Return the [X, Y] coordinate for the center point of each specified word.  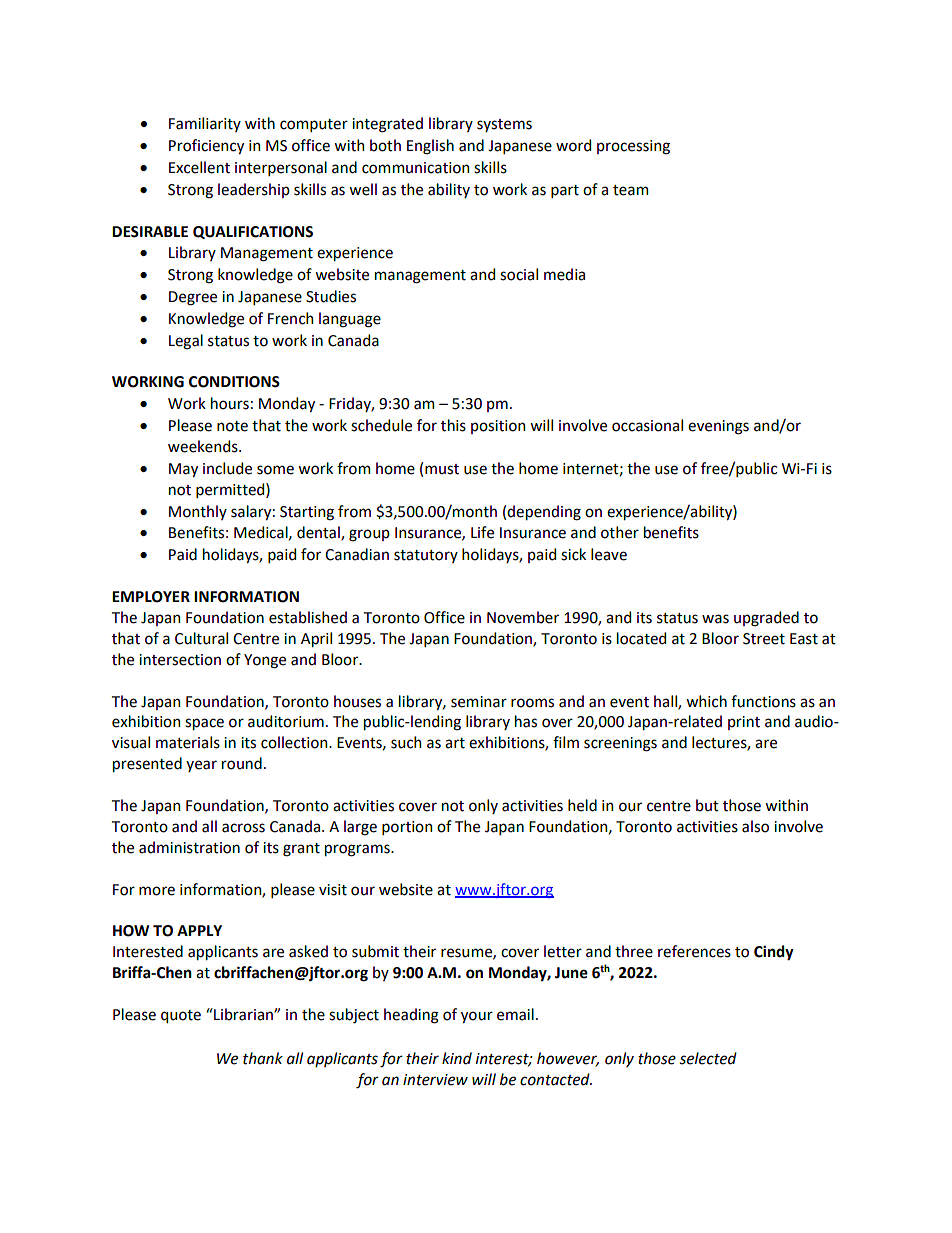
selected [708, 1058]
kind [457, 1058]
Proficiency [206, 146]
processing [633, 147]
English [430, 147]
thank [263, 1058]
